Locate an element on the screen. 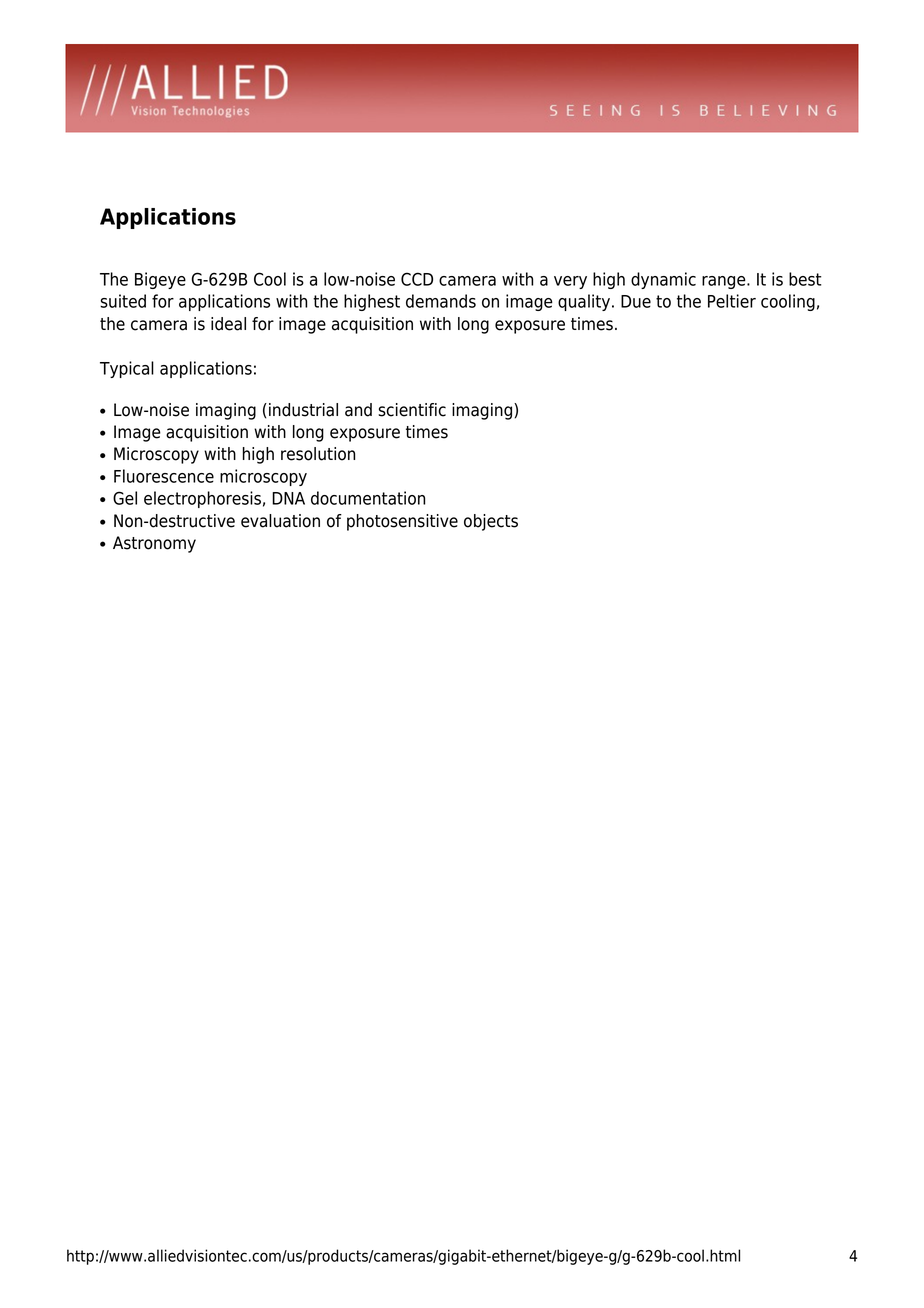 Image resolution: width=924 pixels, height=1308 pixels. scientific is located at coordinates (412, 410).
